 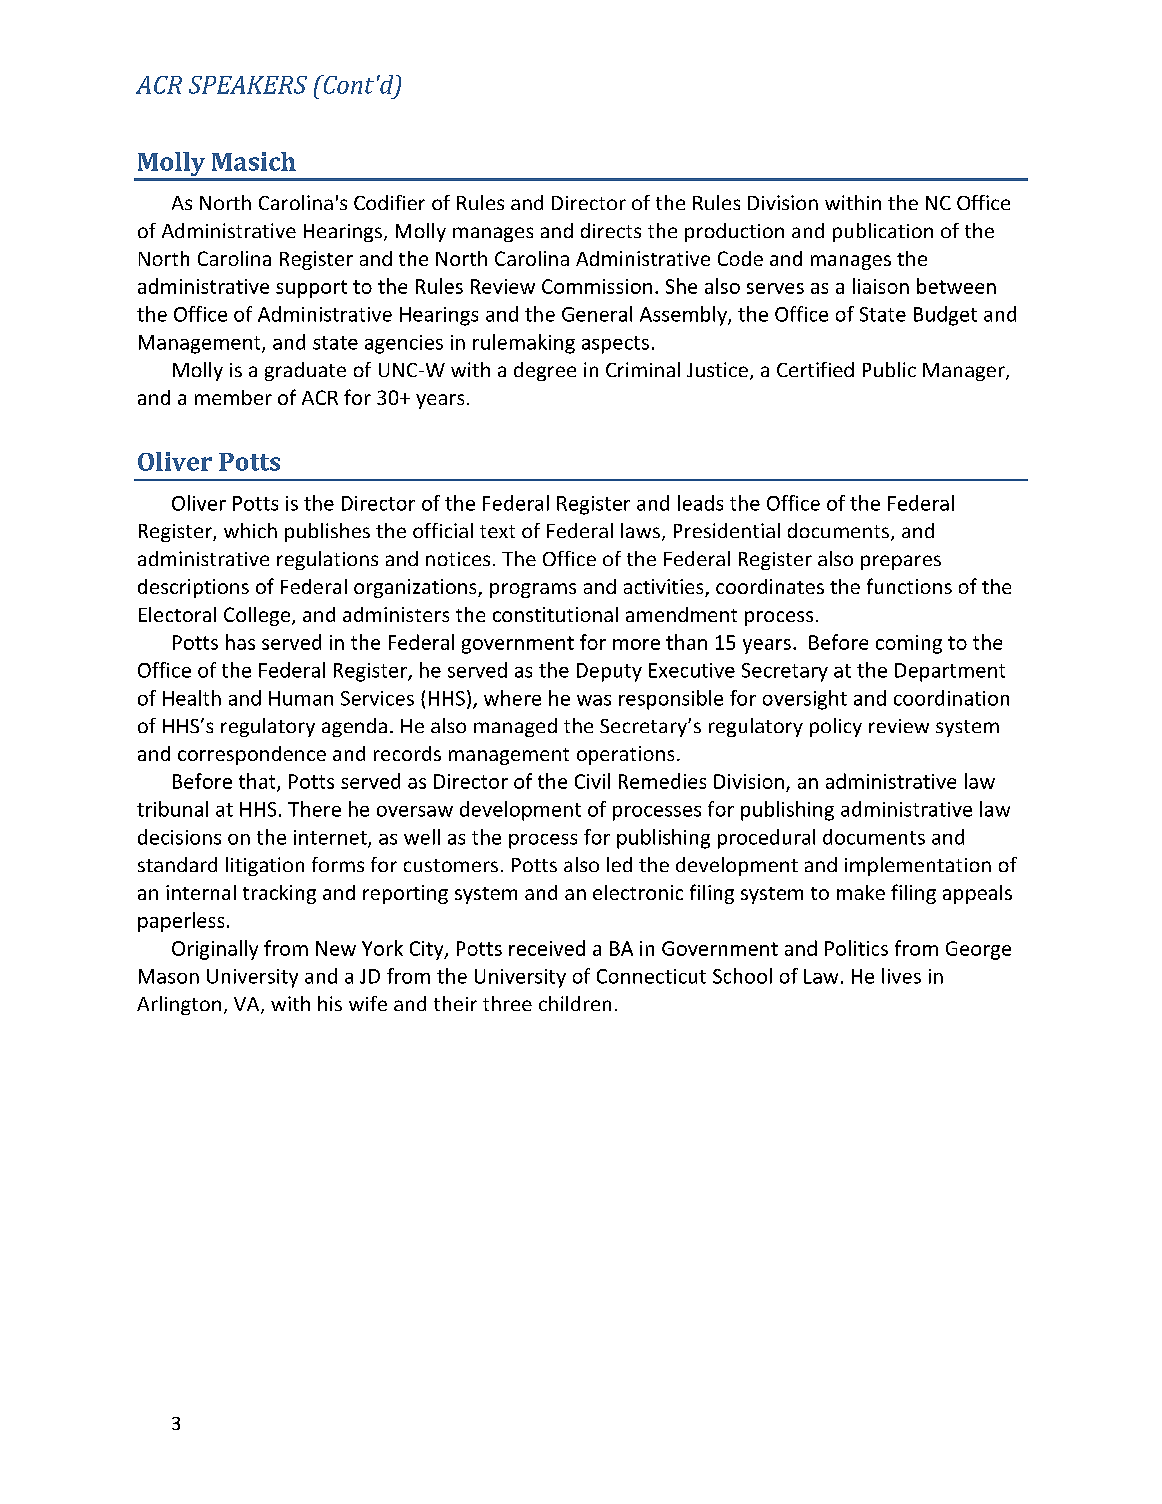 What do you see at coordinates (734, 232) in the page?
I see `production` at bounding box center [734, 232].
